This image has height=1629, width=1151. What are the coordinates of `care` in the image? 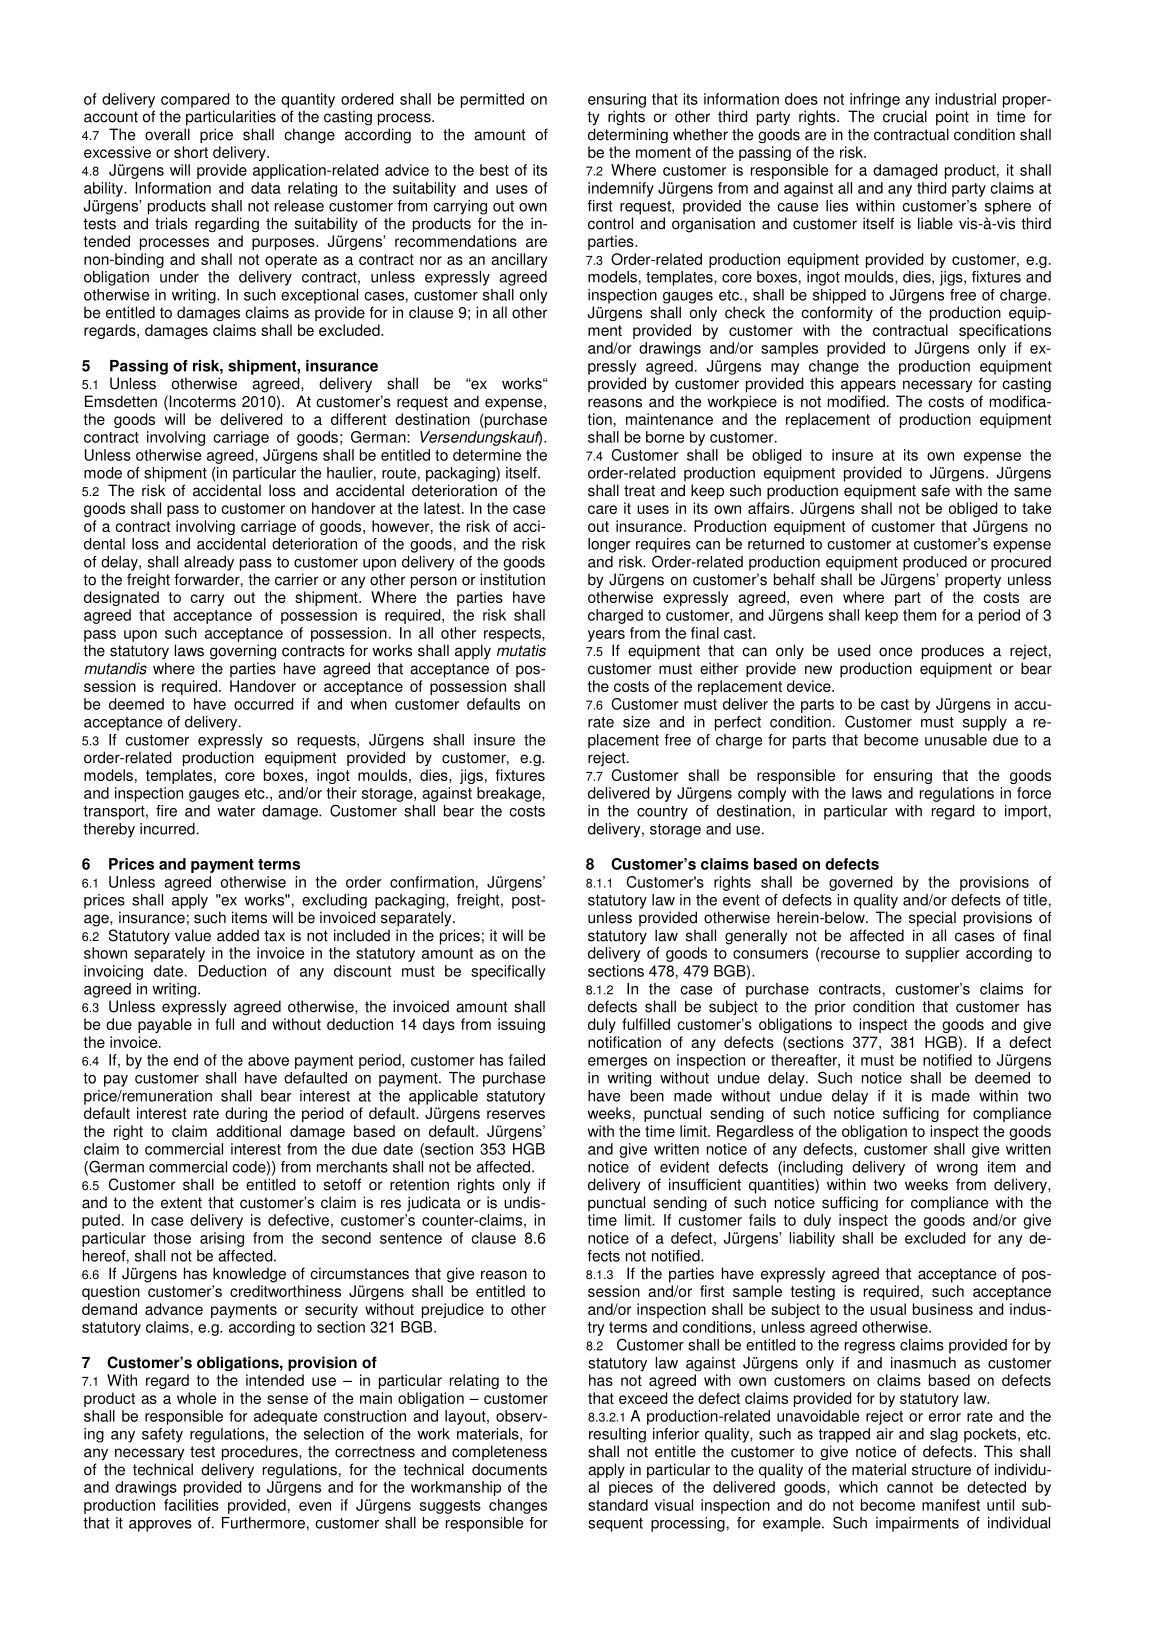 It's located at (602, 509).
